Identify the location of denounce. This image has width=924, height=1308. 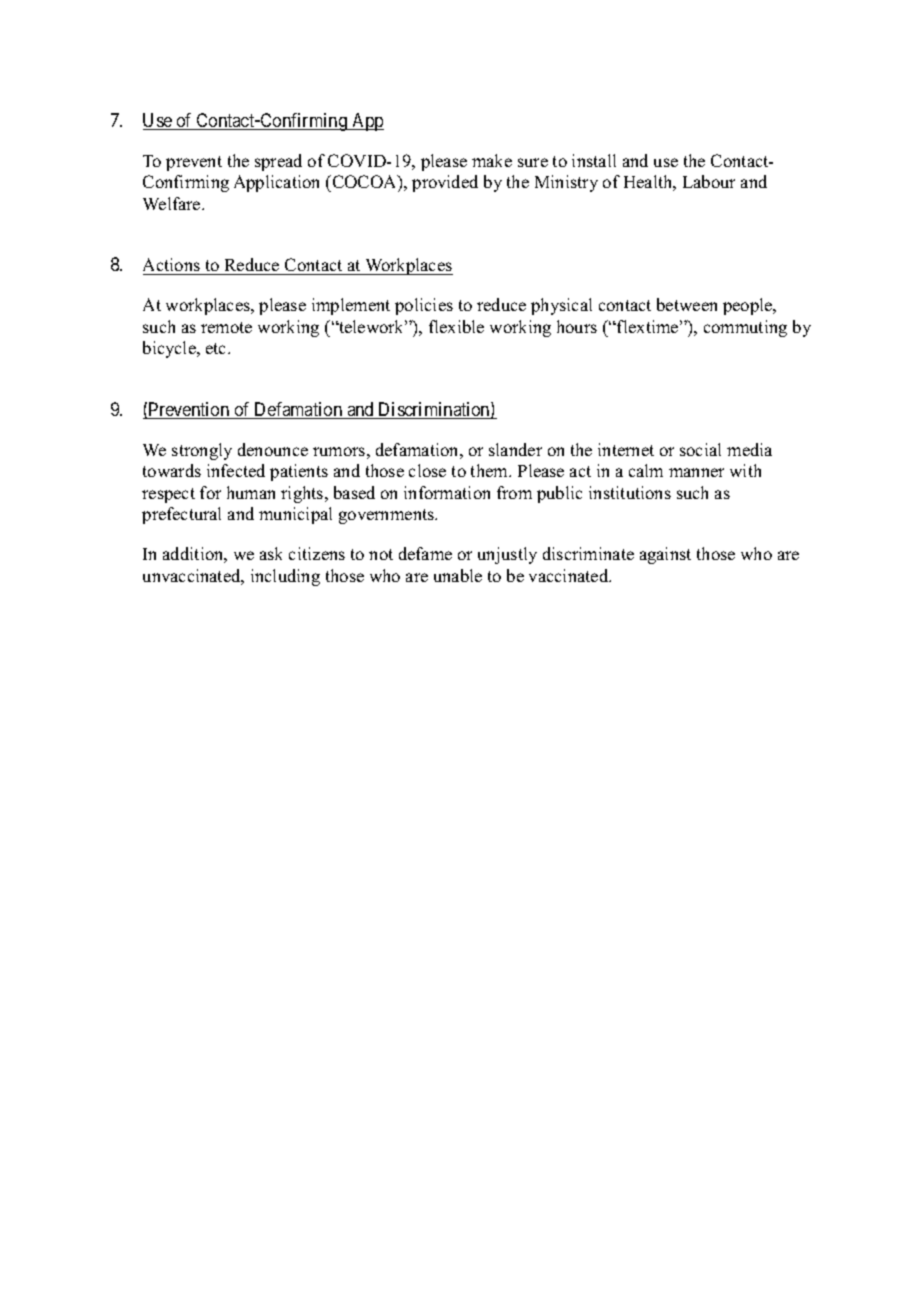
(273, 449).
